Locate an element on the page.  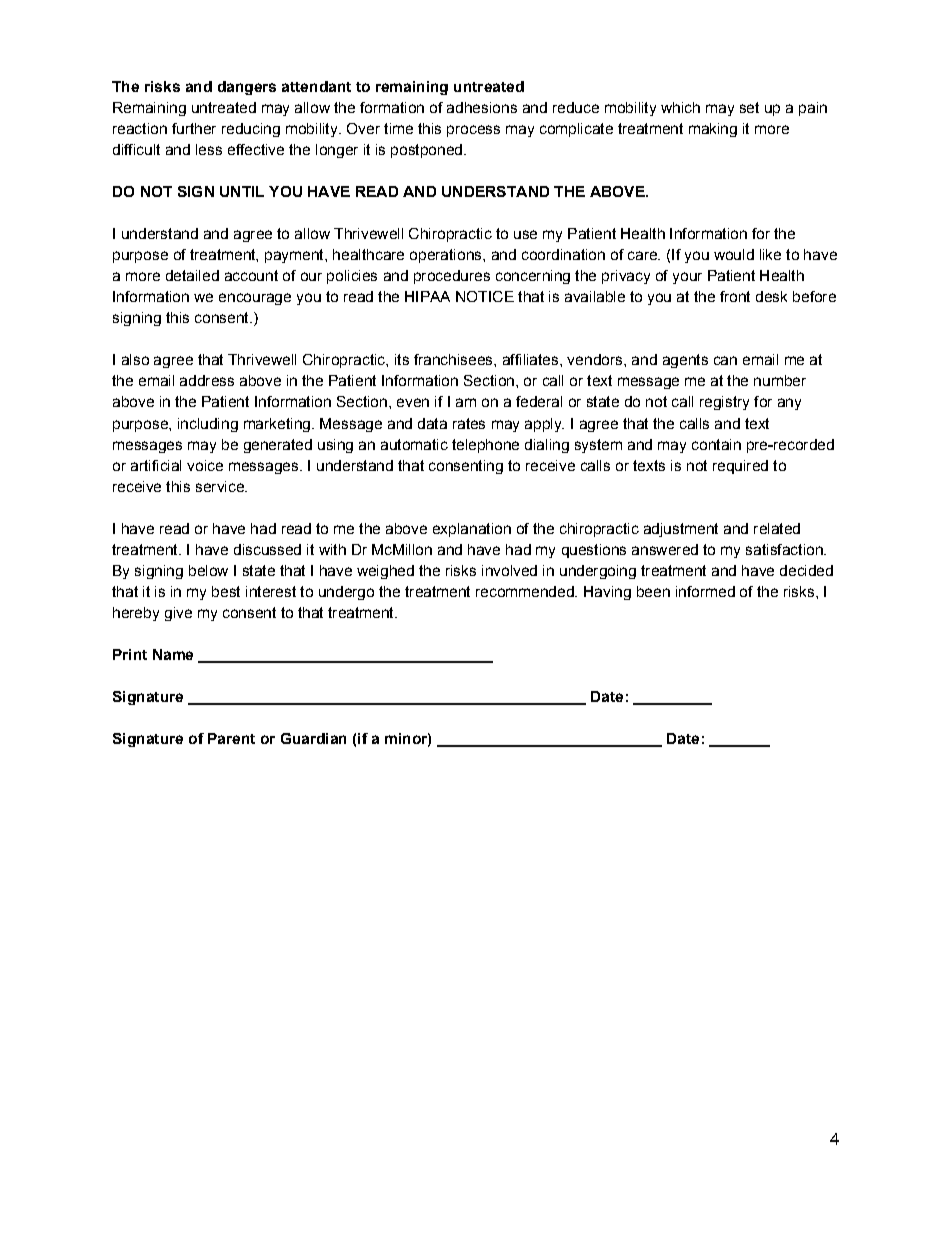
set is located at coordinates (749, 107).
